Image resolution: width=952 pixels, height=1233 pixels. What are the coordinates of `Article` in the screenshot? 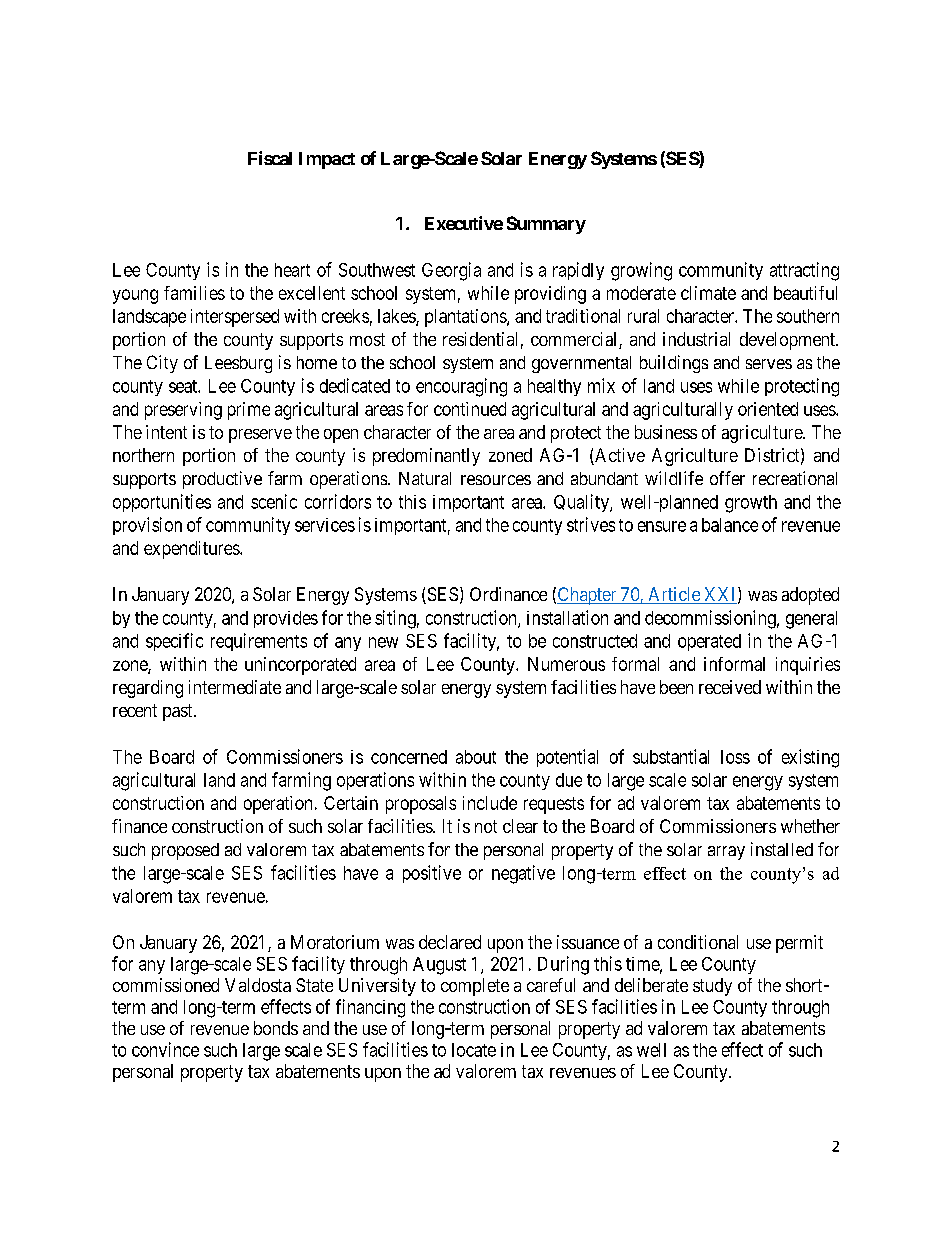 It's located at (674, 595).
